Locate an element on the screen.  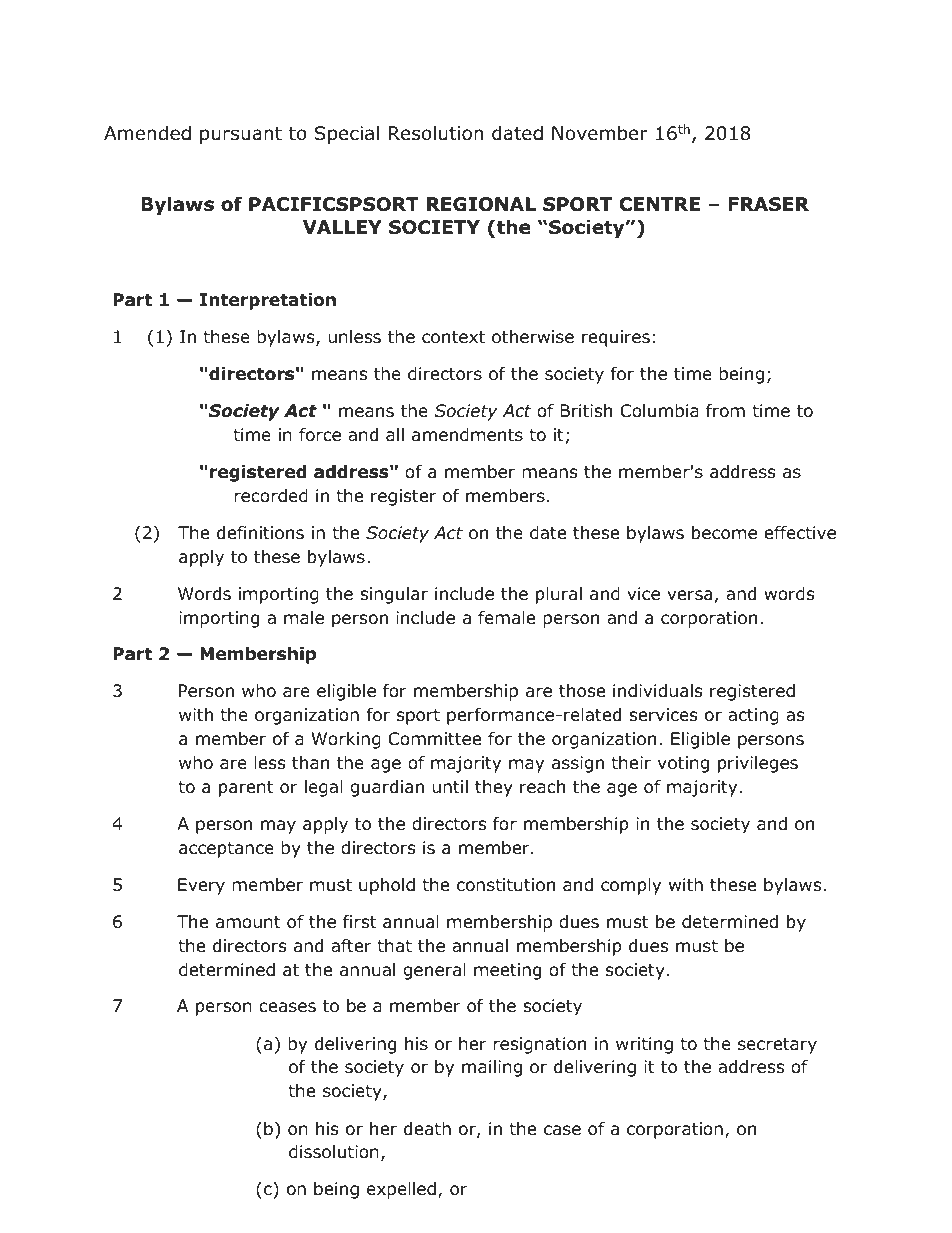
constitution is located at coordinates (506, 885).
